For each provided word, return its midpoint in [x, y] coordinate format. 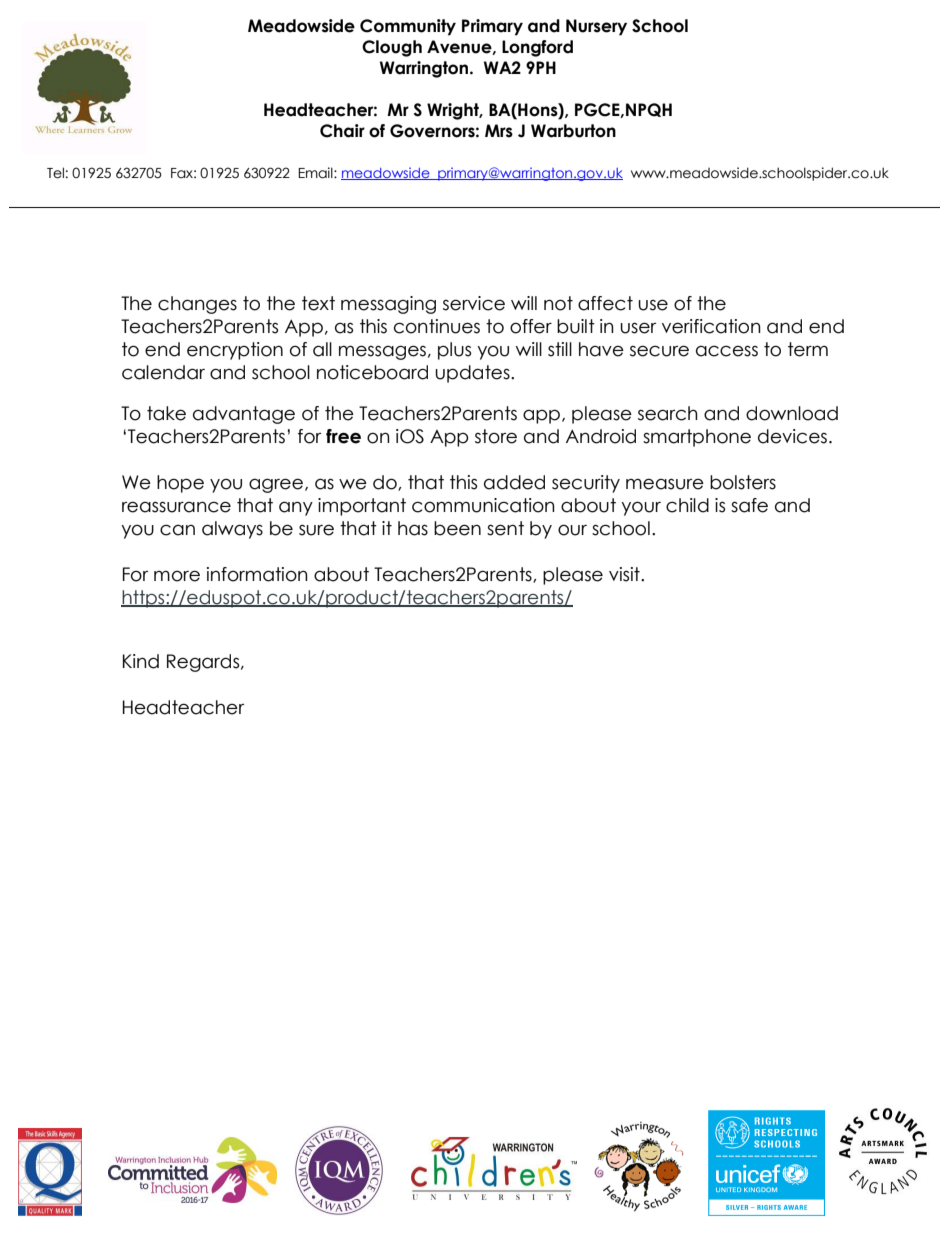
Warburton [573, 131]
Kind [141, 661]
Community [408, 27]
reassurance [176, 507]
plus [454, 351]
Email [316, 173]
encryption [235, 351]
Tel [55, 173]
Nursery [596, 27]
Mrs [499, 131]
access [727, 351]
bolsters [743, 482]
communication [483, 505]
